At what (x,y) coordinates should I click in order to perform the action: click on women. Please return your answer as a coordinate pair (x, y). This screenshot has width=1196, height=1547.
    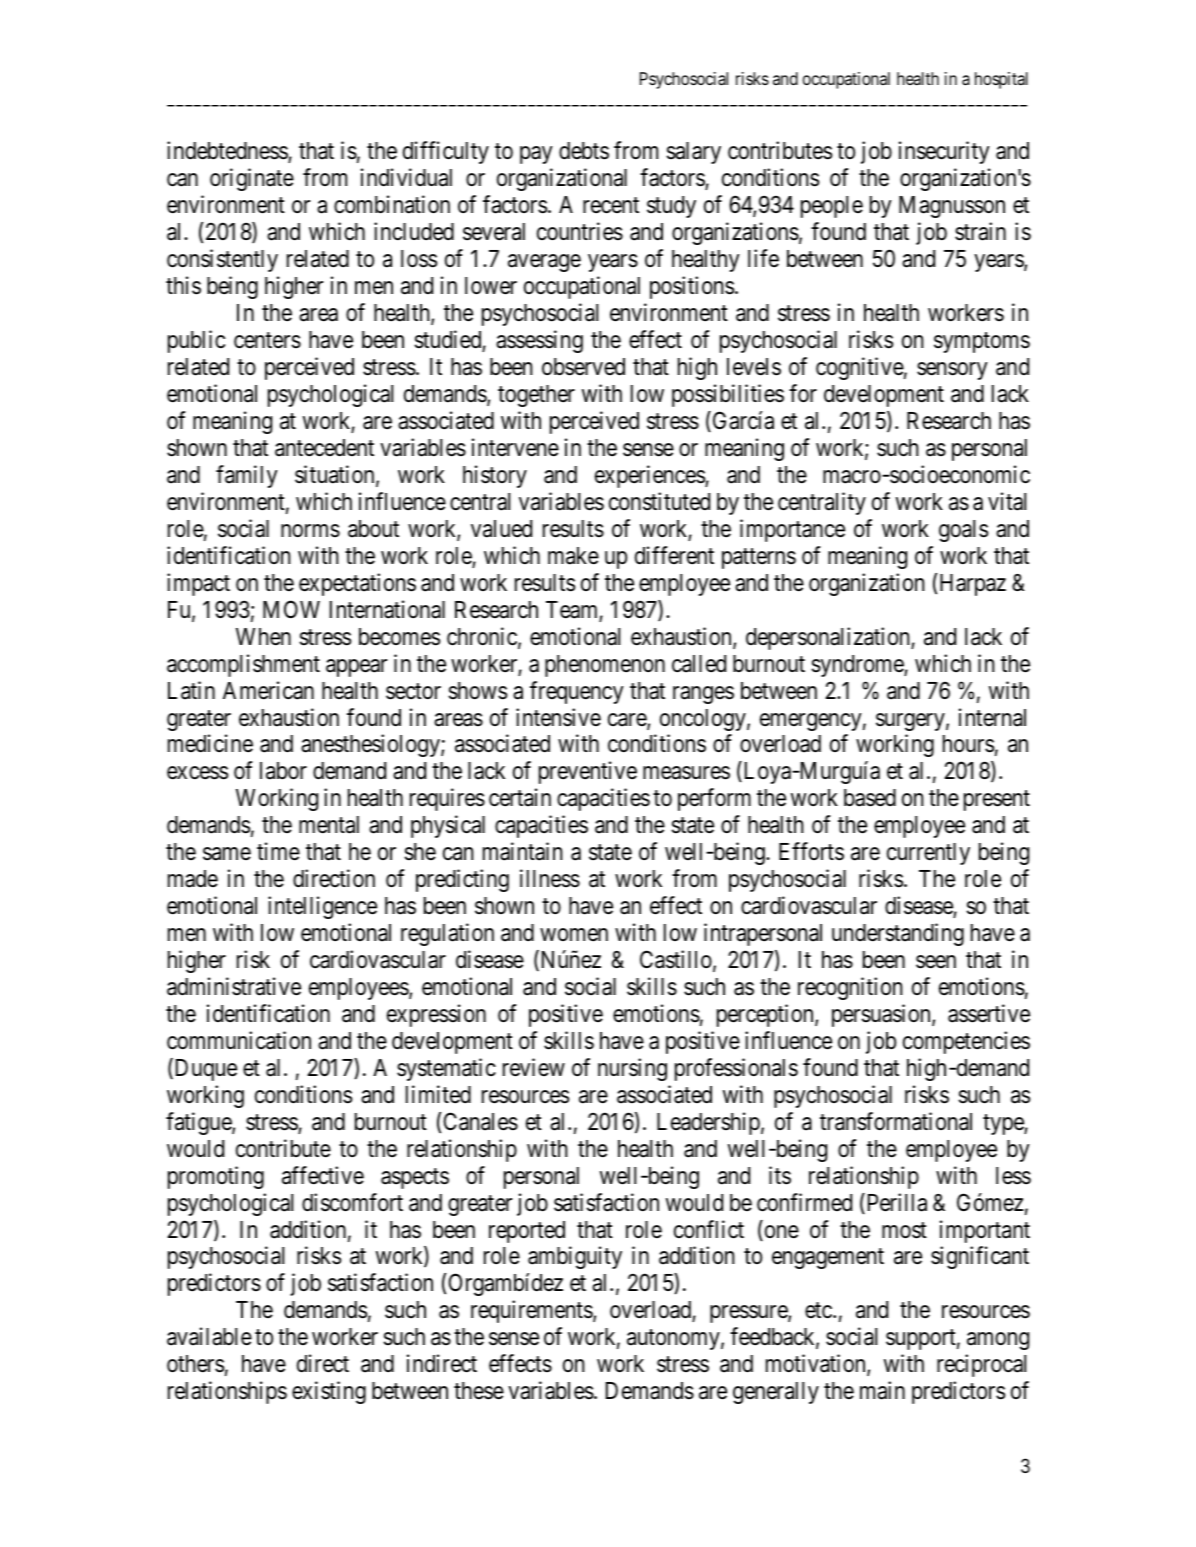
    Looking at the image, I should click on (574, 935).
